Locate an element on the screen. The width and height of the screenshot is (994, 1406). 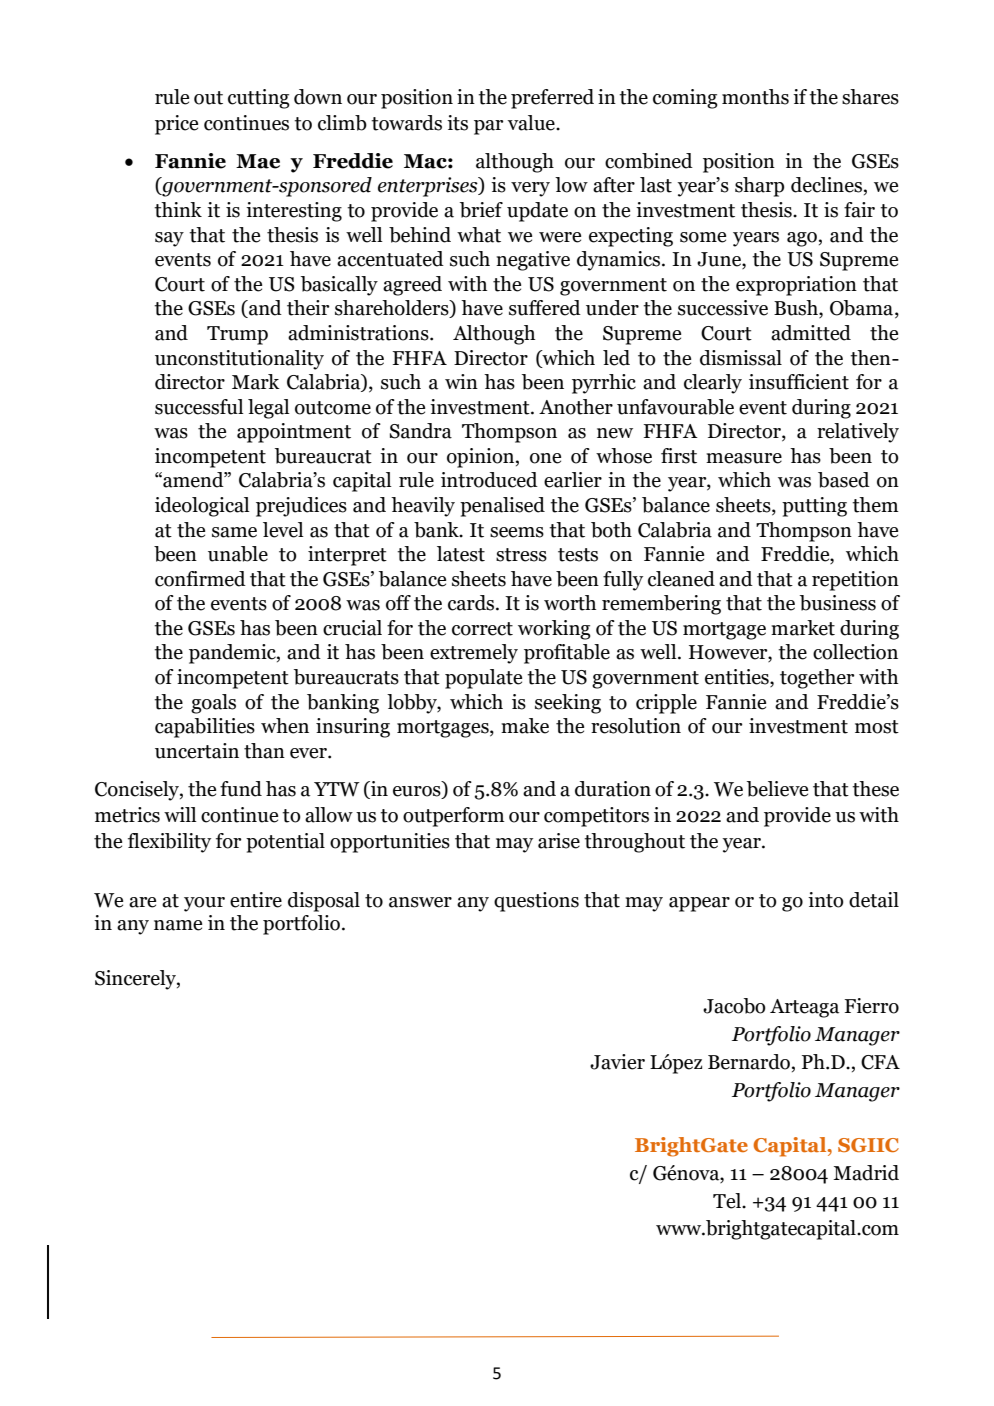
outperform is located at coordinates (454, 817).
